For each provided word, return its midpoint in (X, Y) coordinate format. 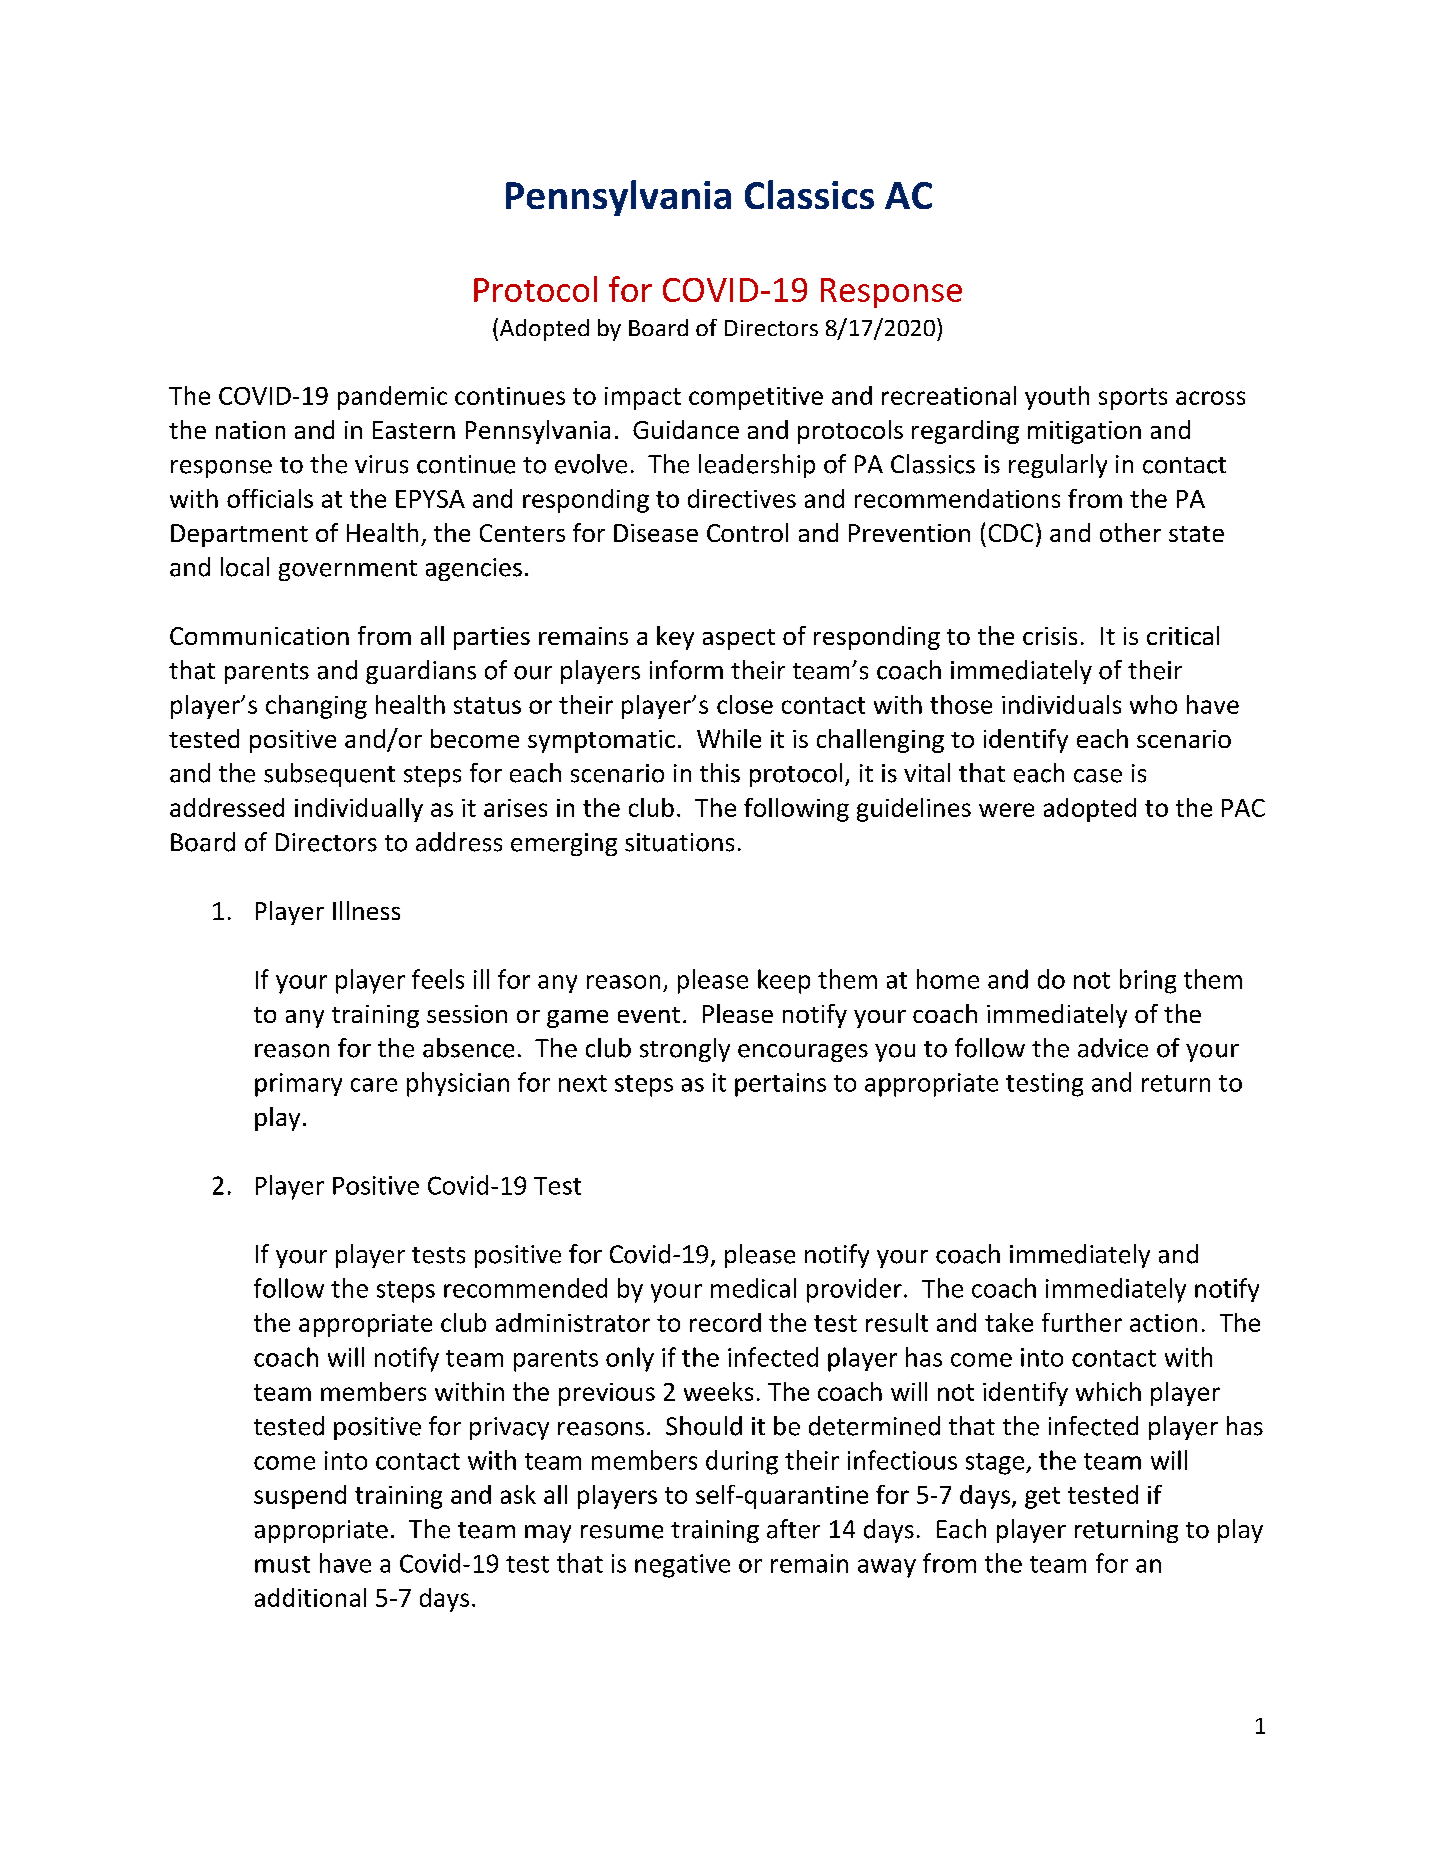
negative (682, 1566)
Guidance (686, 429)
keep (784, 981)
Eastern (414, 430)
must (282, 1564)
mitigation (1084, 432)
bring (1148, 981)
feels (438, 979)
